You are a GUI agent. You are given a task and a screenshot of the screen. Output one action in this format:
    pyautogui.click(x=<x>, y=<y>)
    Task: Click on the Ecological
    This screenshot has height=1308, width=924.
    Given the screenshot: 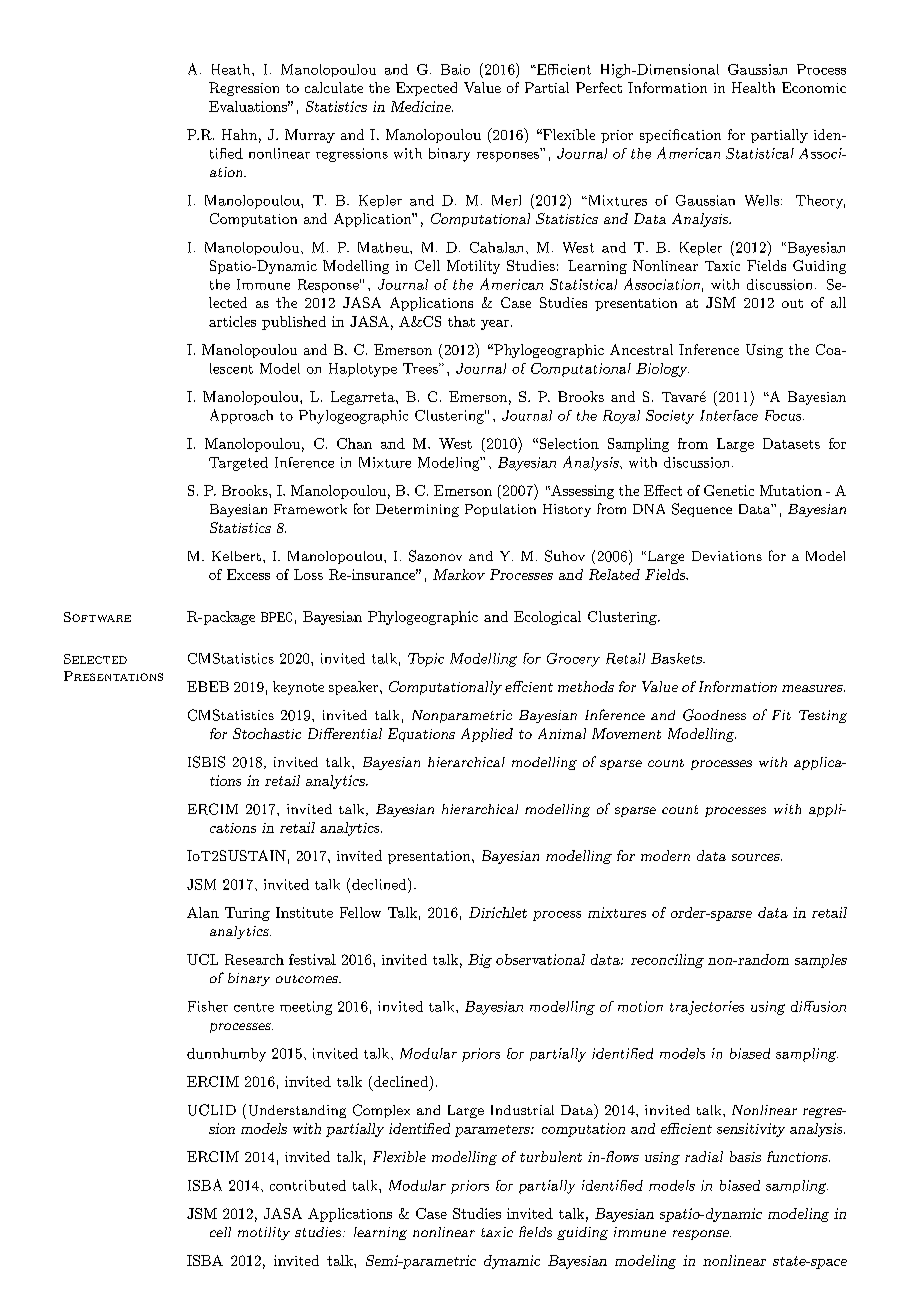 What is the action you would take?
    pyautogui.click(x=547, y=618)
